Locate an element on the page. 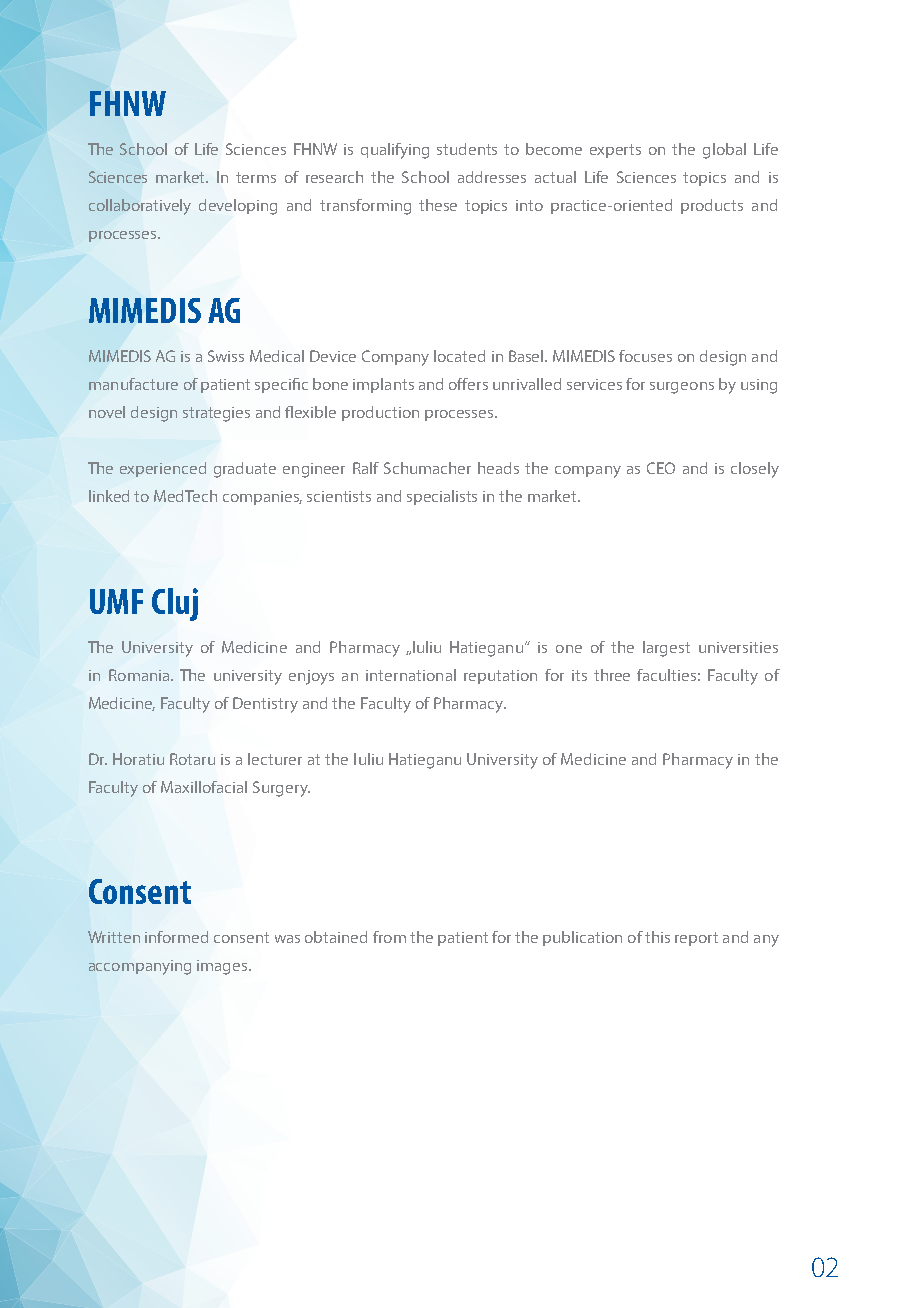 The height and width of the page is (1308, 924). CEO is located at coordinates (661, 468).
